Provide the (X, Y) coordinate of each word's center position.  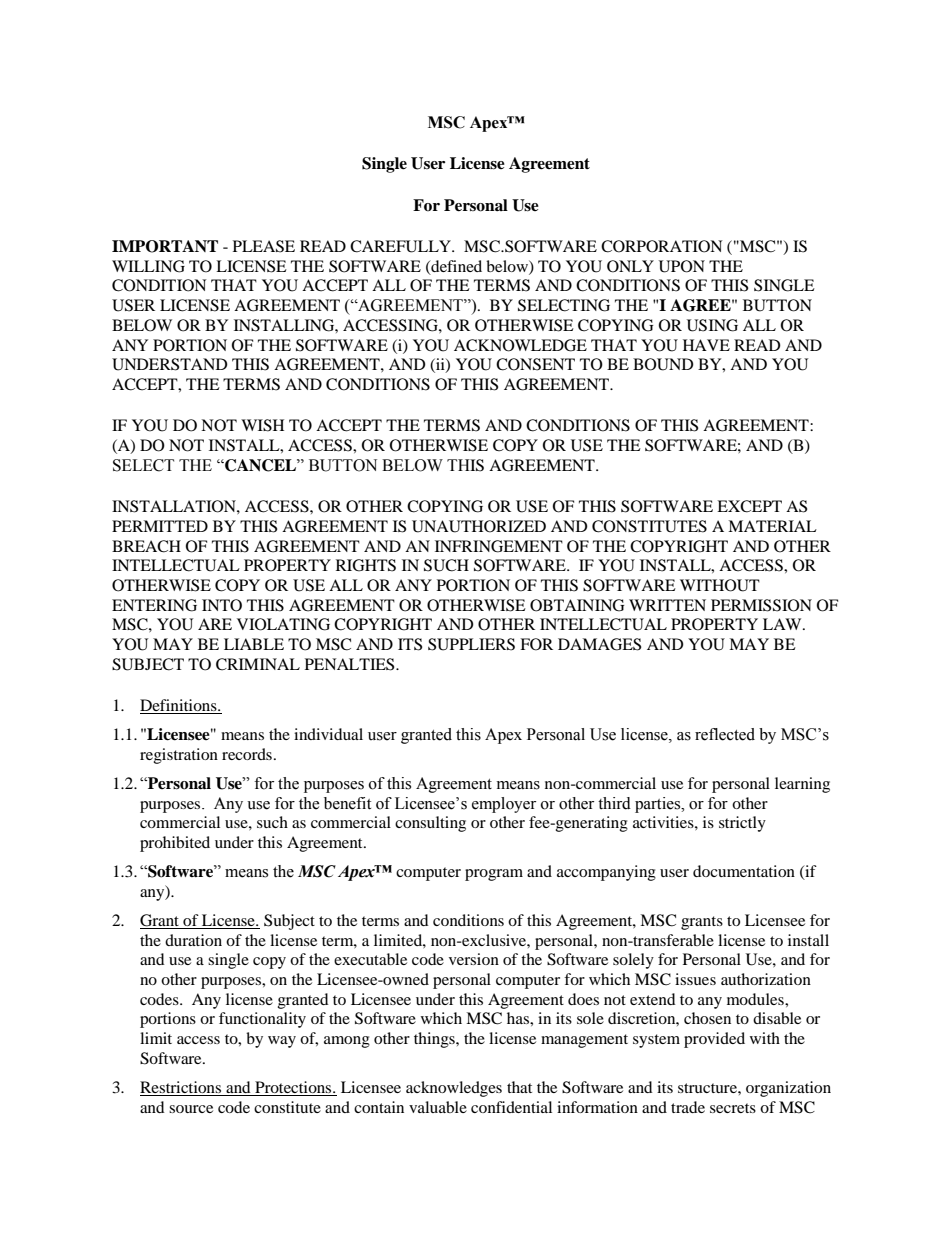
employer (504, 805)
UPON (682, 266)
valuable (438, 1107)
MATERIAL (772, 526)
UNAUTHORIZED (479, 526)
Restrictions (180, 1087)
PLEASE (264, 246)
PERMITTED (160, 526)
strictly (742, 824)
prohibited (175, 844)
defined (455, 267)
